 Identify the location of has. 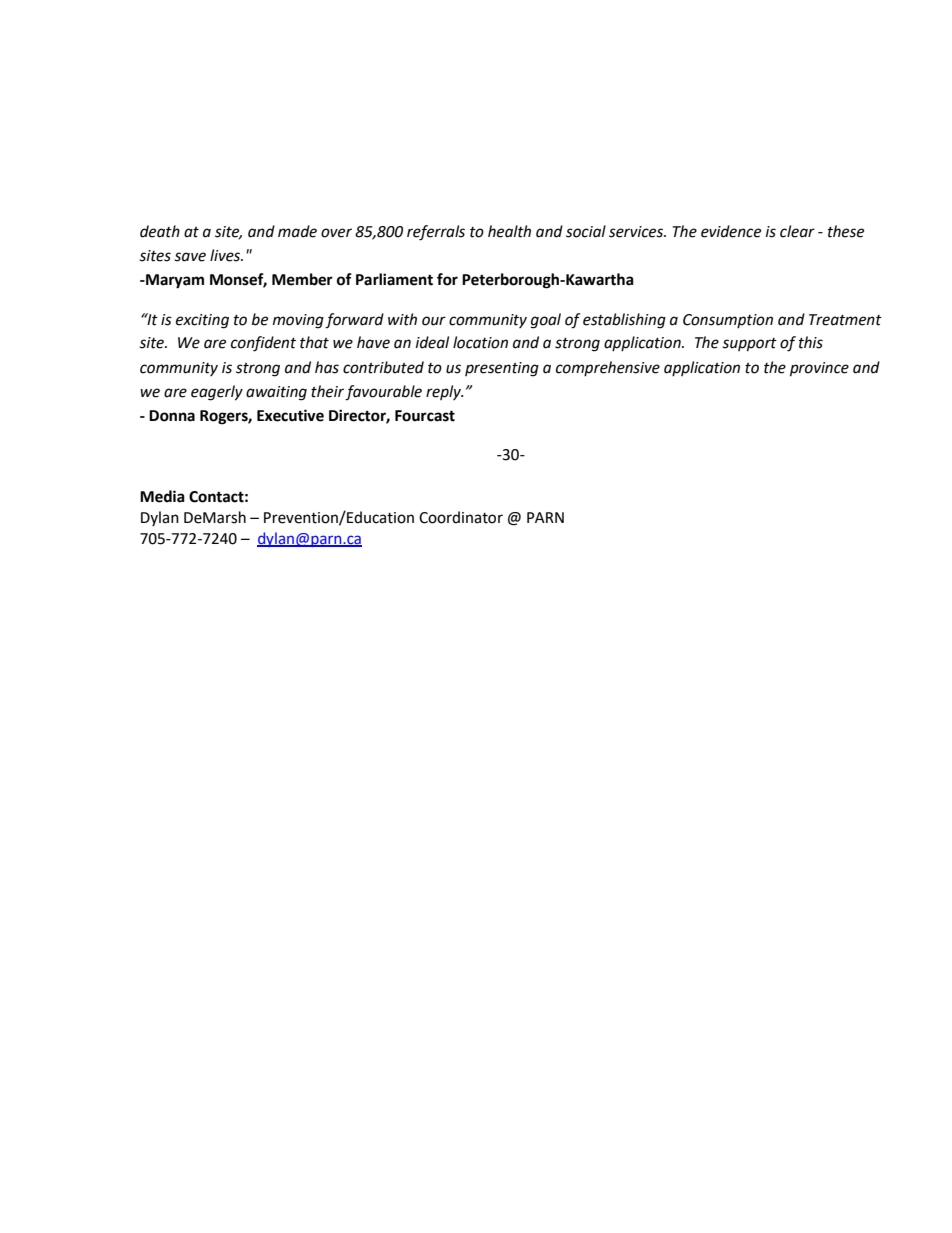
(327, 367).
